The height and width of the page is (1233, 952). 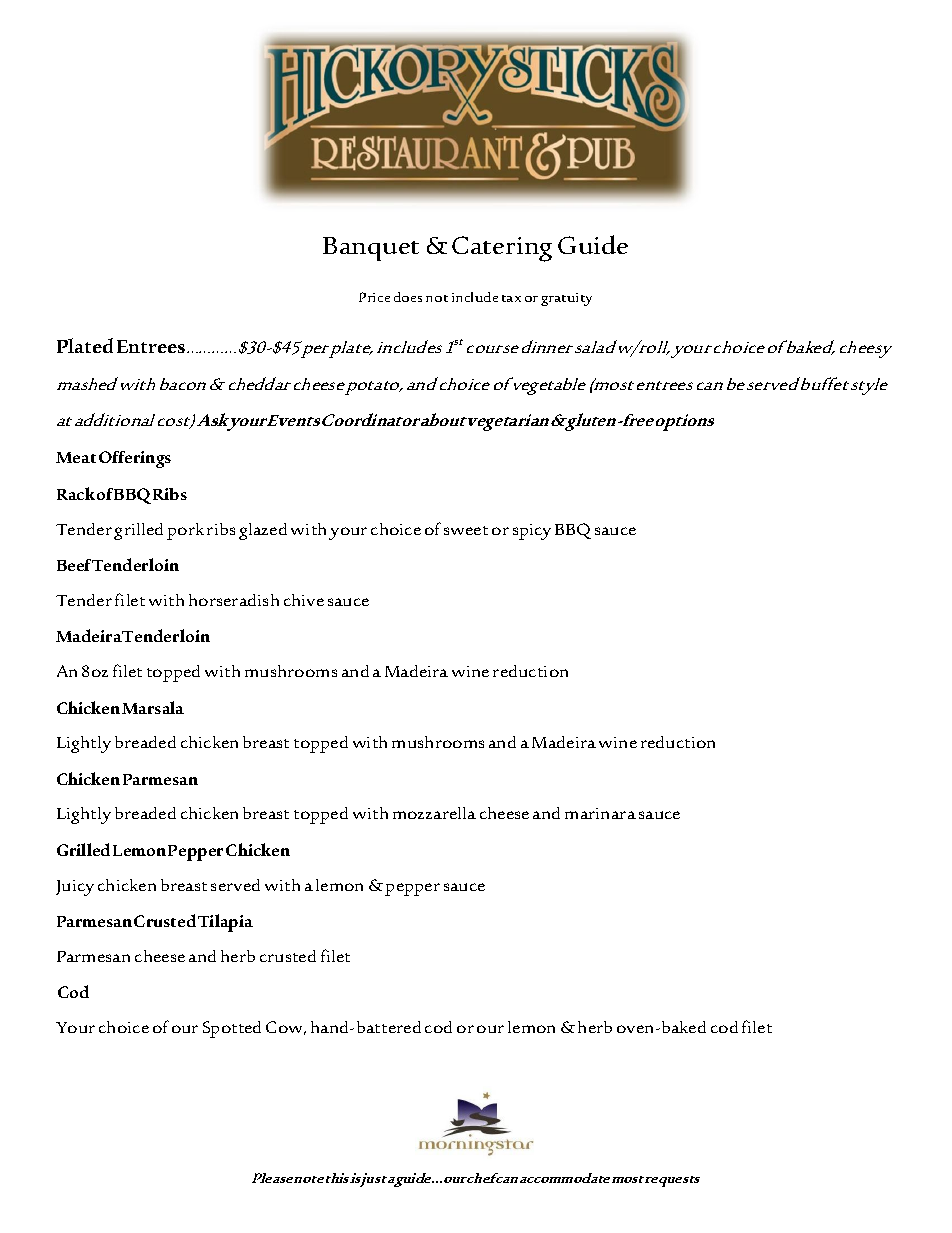 I want to click on tax, so click(x=511, y=298).
